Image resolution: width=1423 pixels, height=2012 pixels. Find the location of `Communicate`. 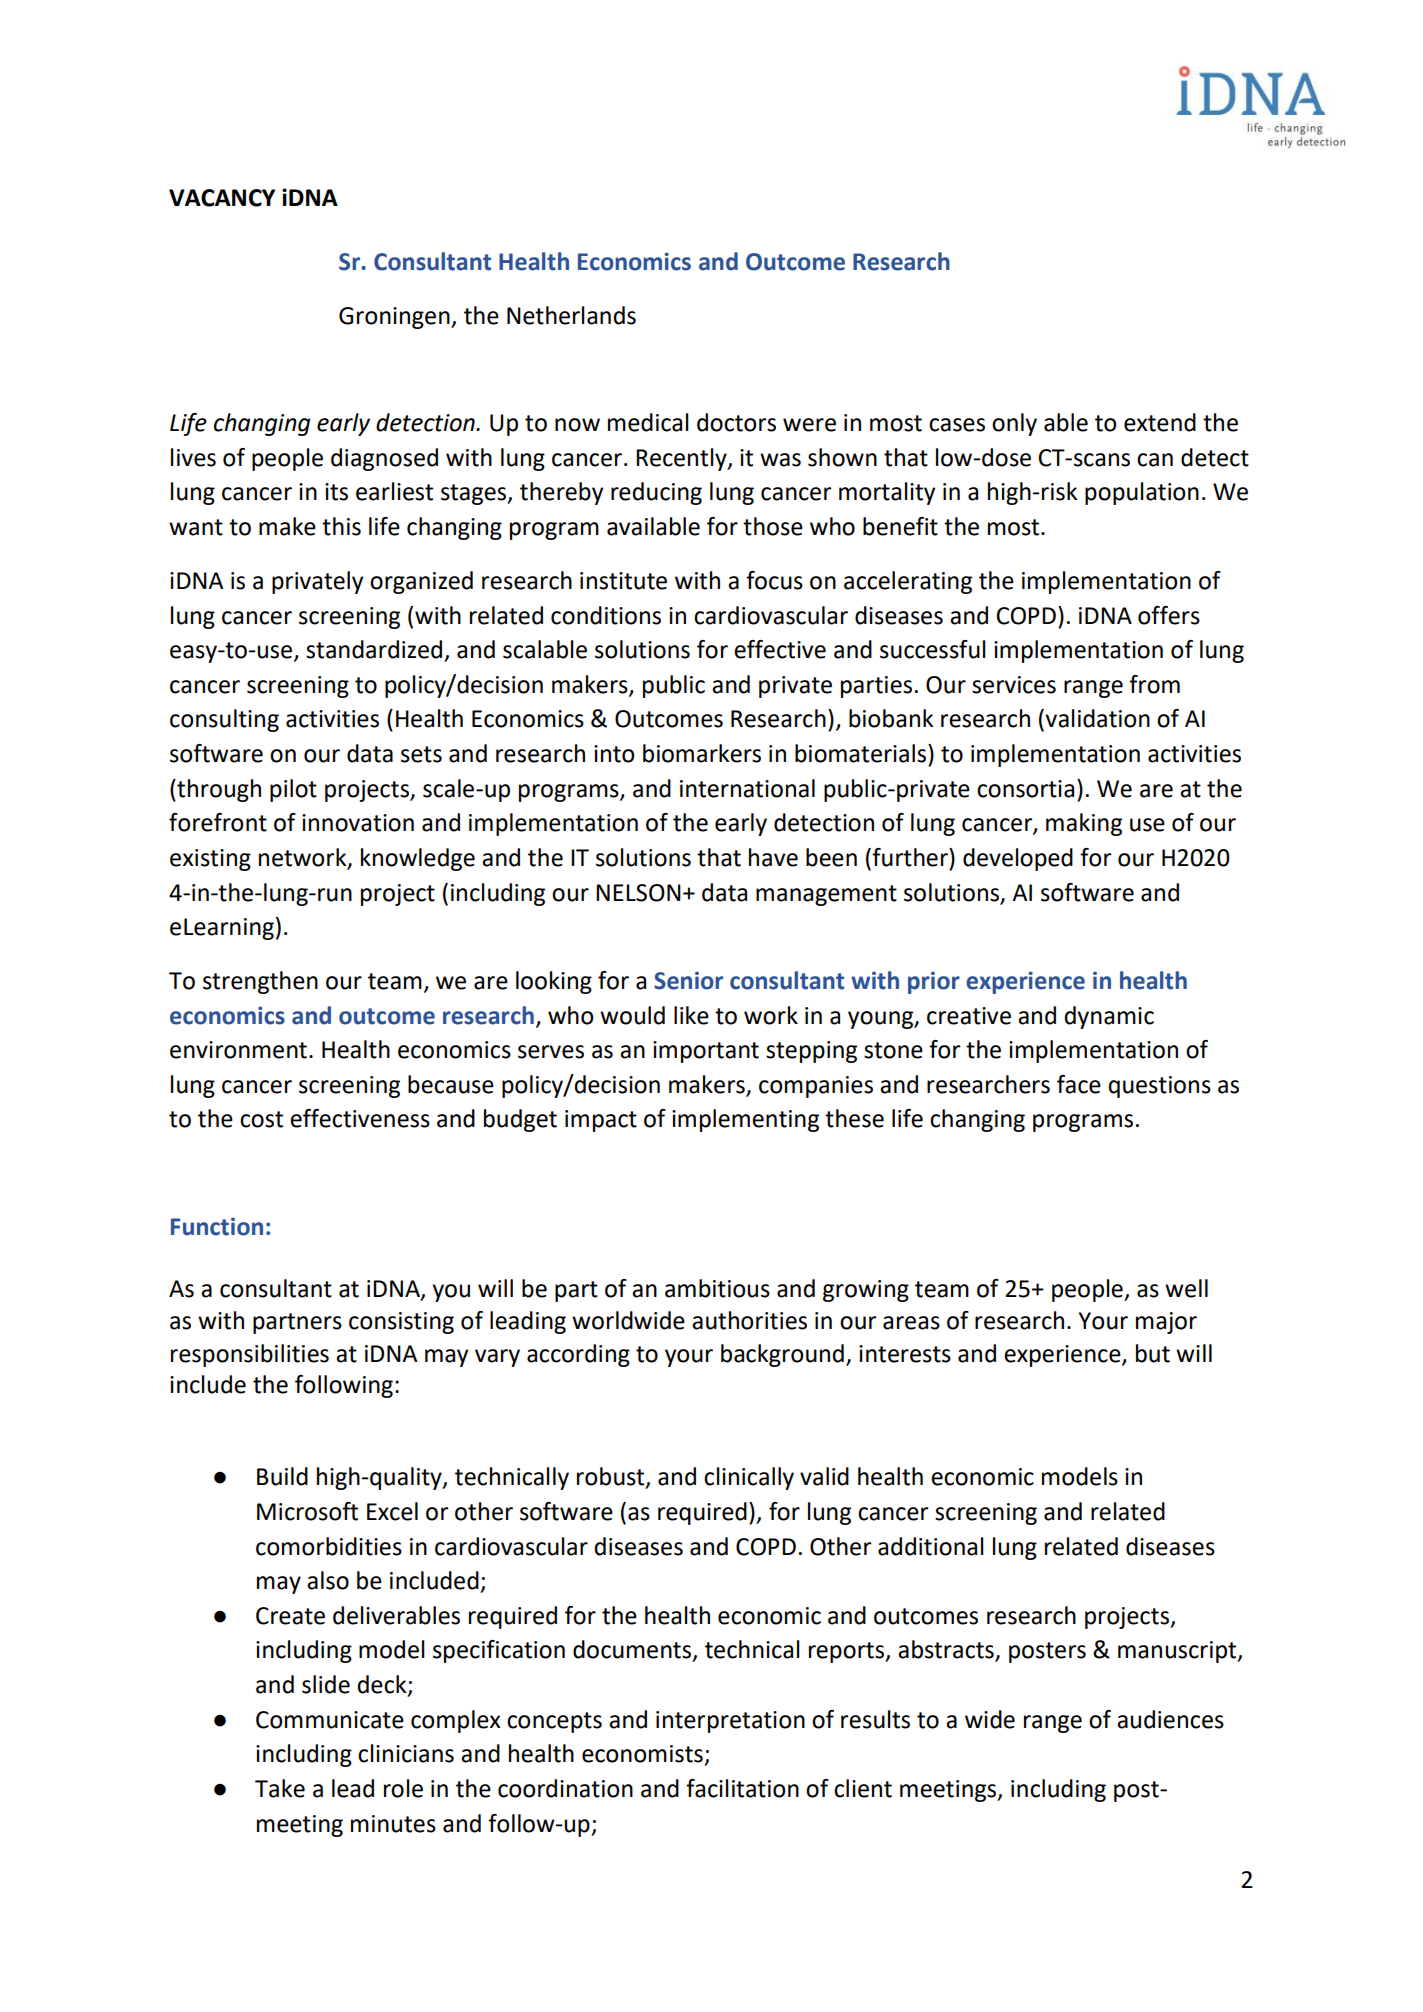

Communicate is located at coordinates (330, 1720).
